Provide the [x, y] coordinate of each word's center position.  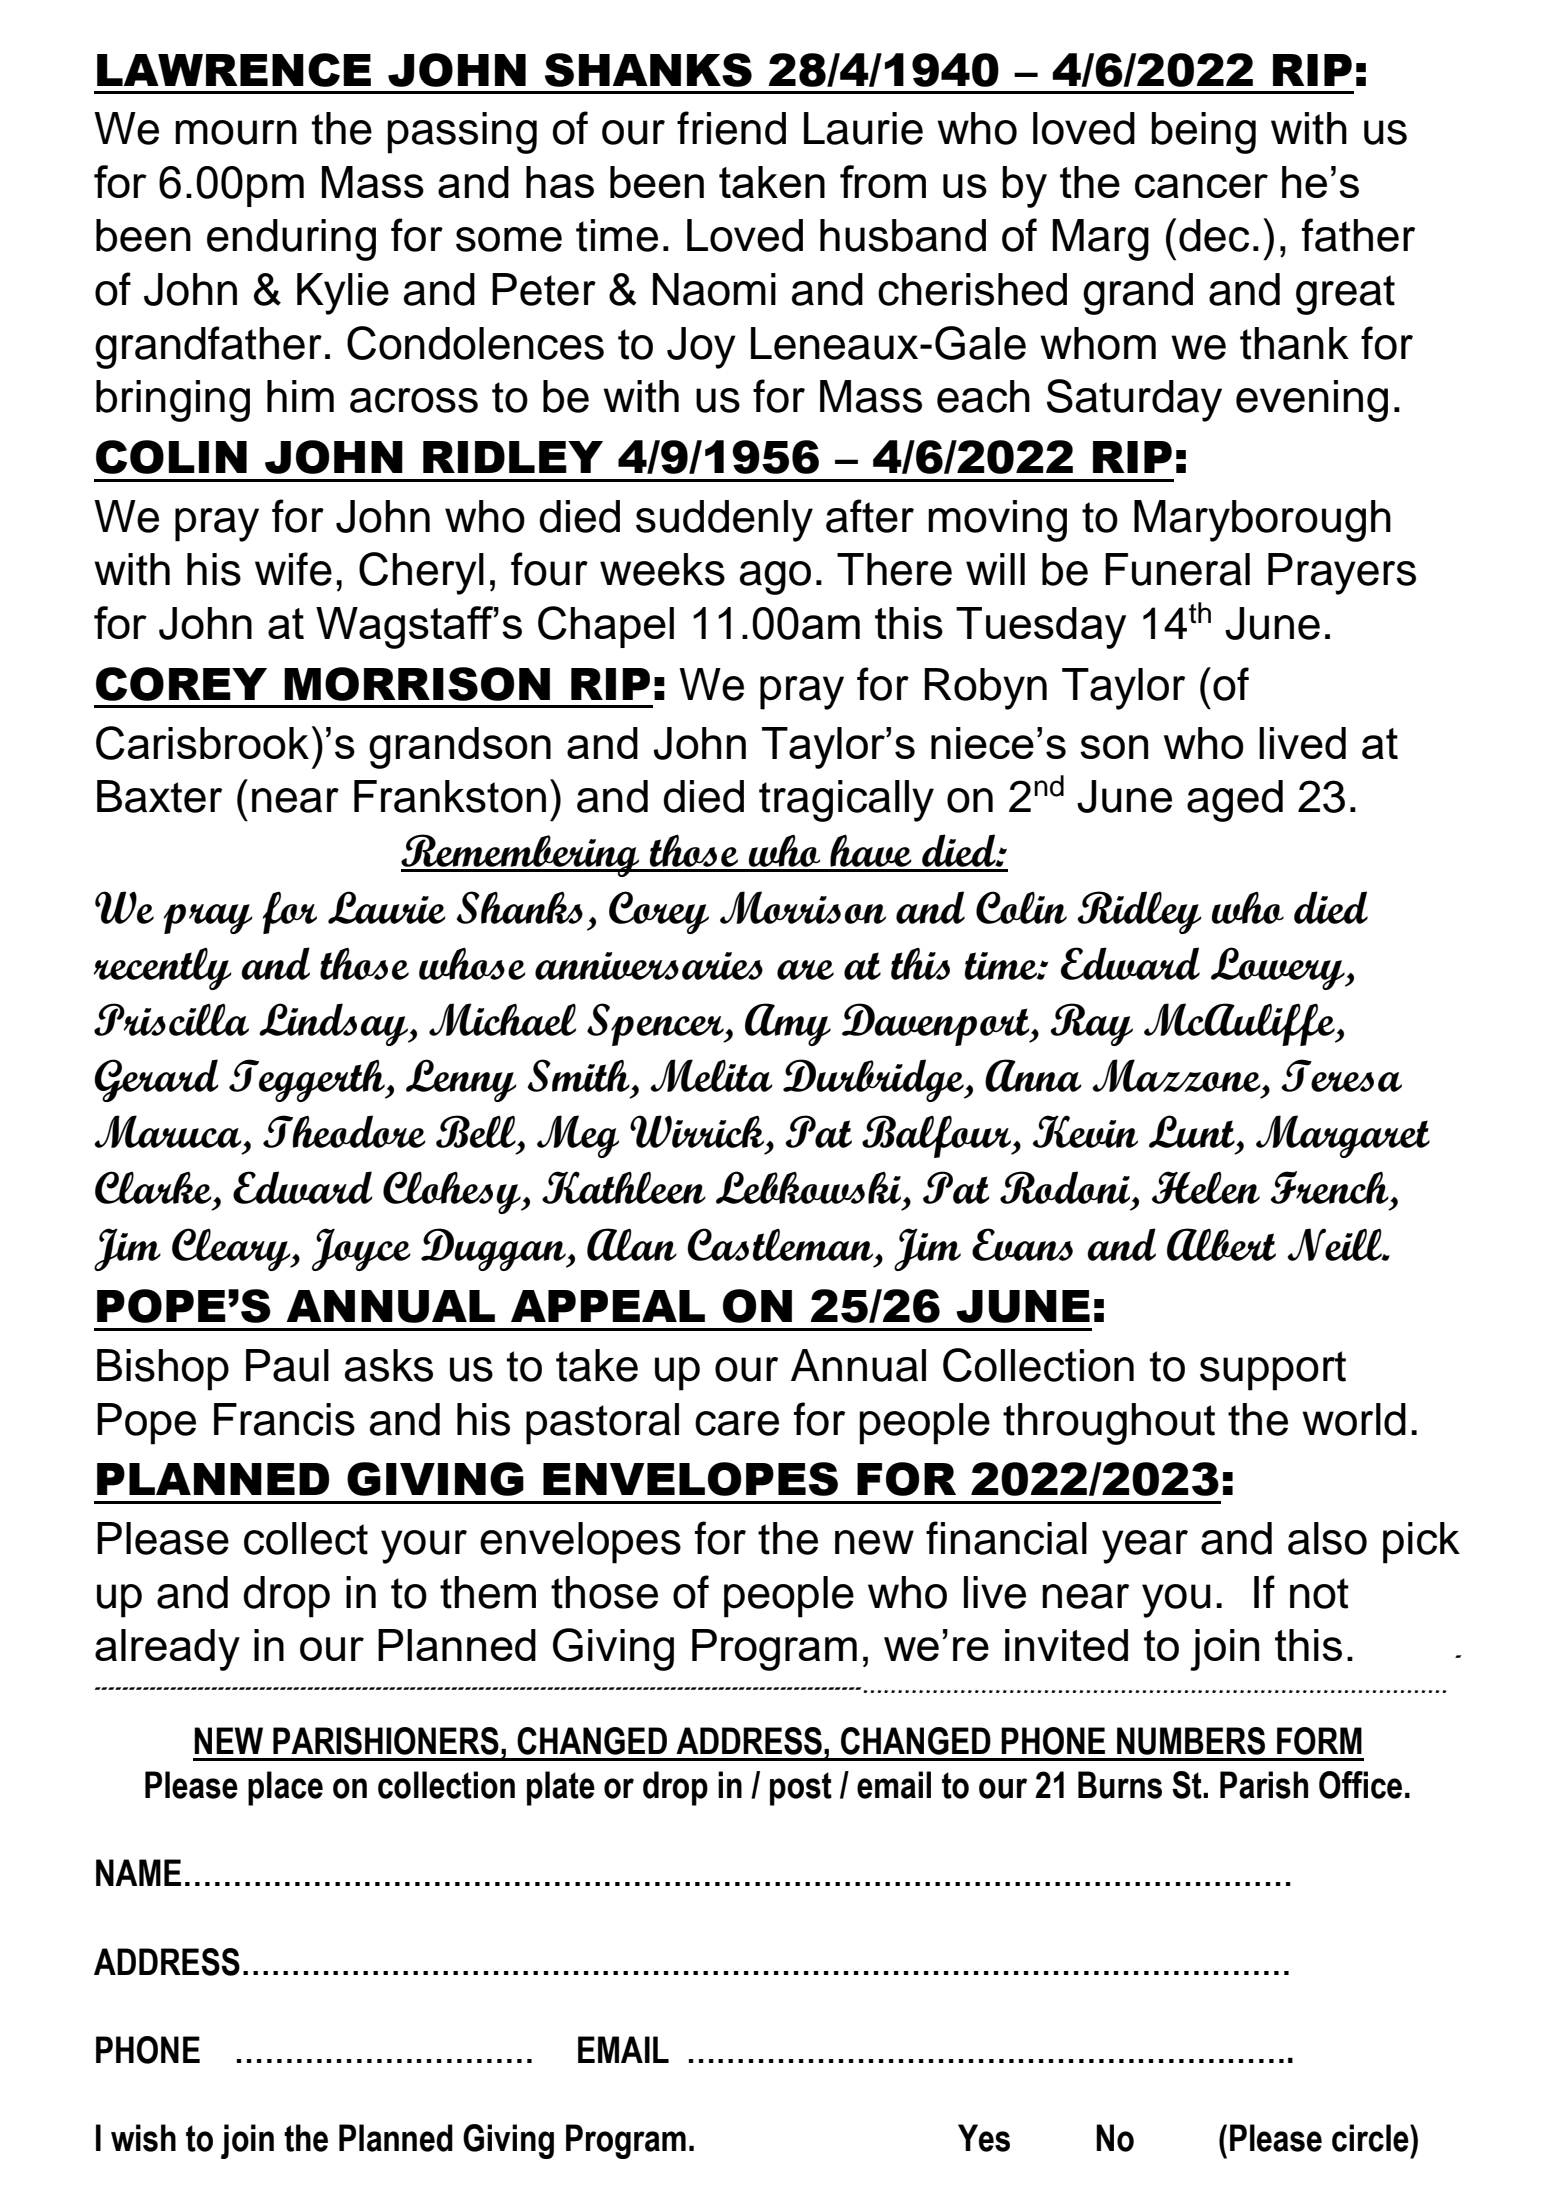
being [1203, 133]
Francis [284, 1419]
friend [731, 128]
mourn [236, 132]
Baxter [159, 796]
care [737, 1423]
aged [1235, 801]
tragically [846, 801]
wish [143, 2138]
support [1273, 1371]
